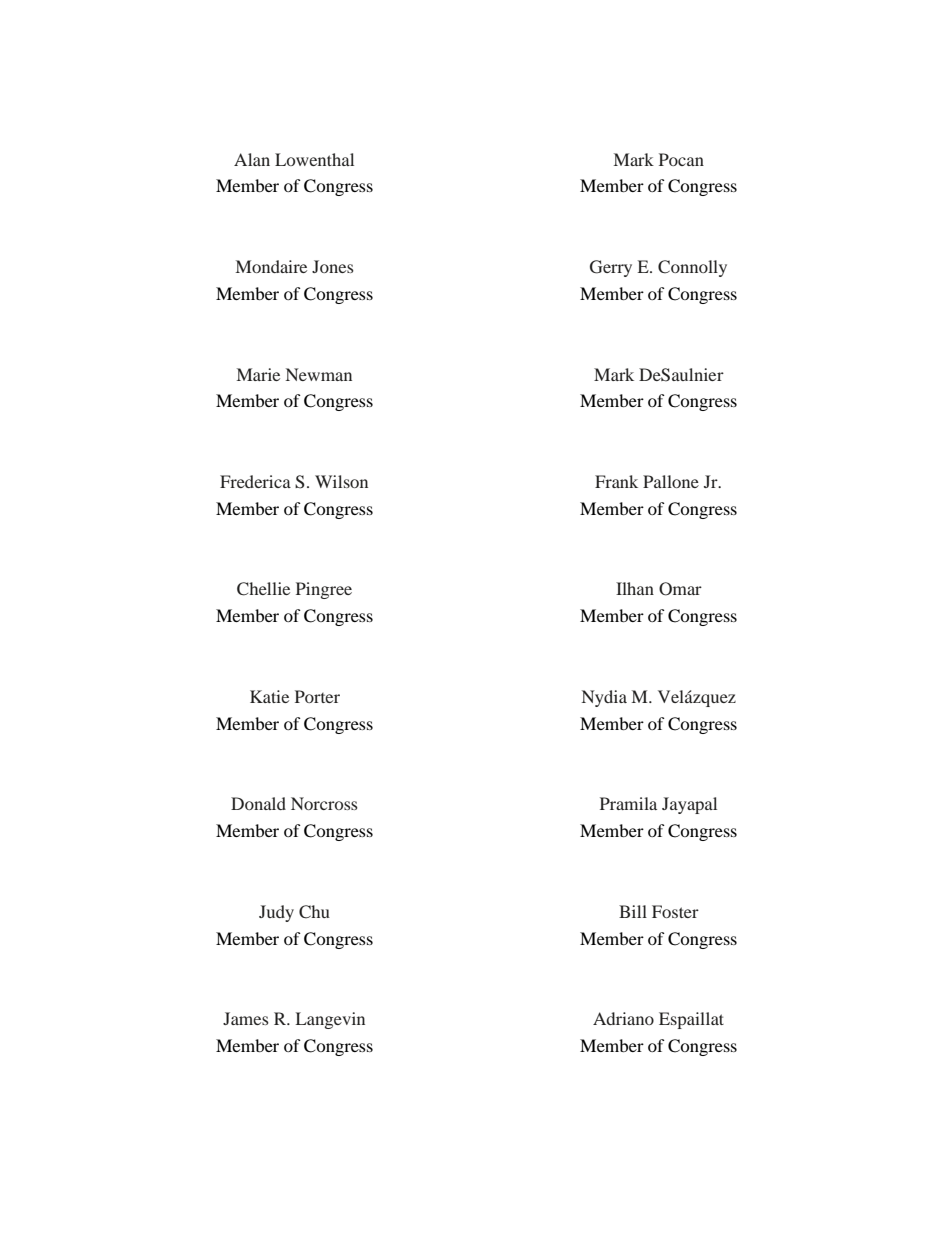  What do you see at coordinates (680, 589) in the screenshot?
I see `Omar` at bounding box center [680, 589].
